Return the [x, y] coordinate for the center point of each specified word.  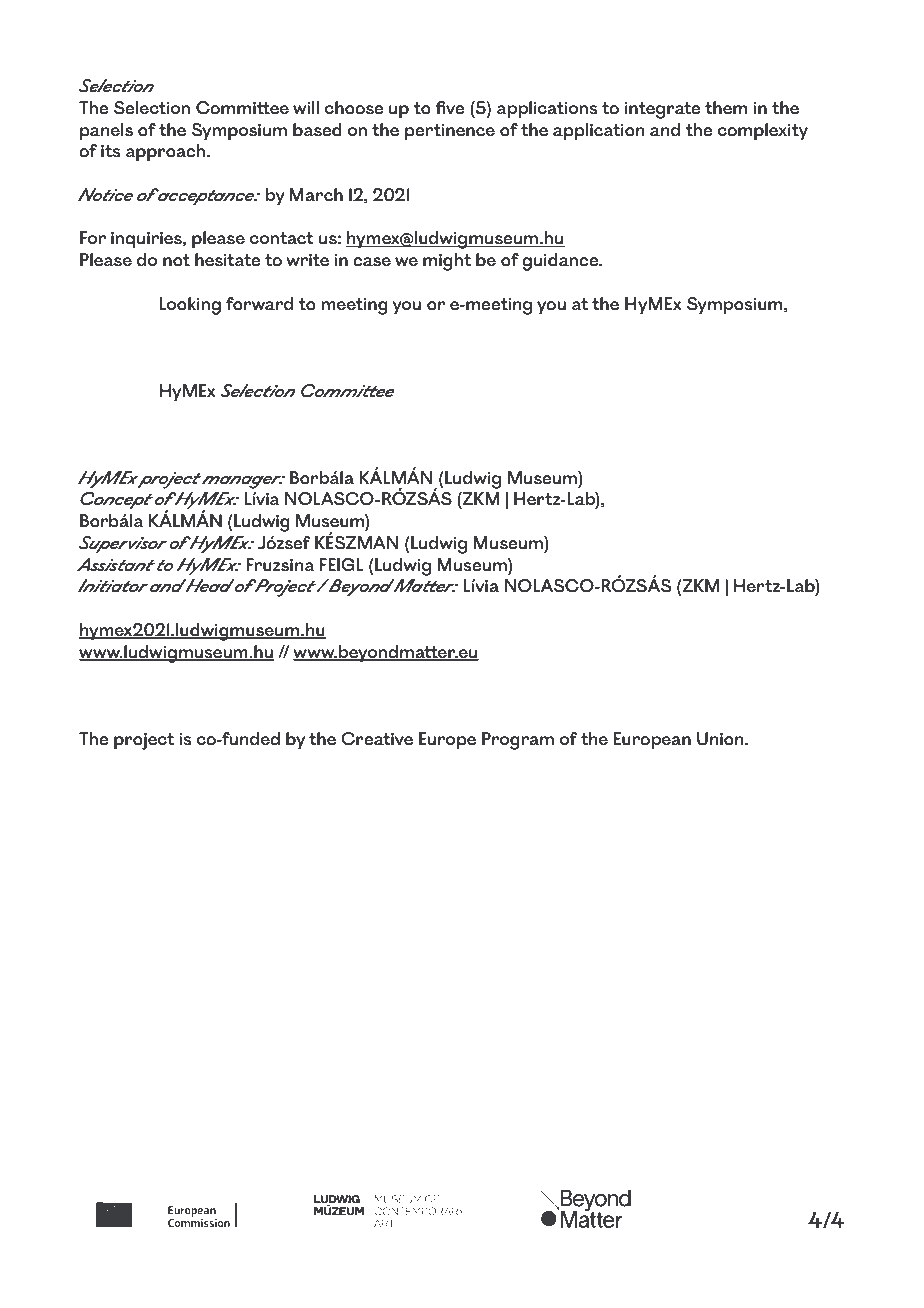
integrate [662, 110]
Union [721, 739]
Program [518, 741]
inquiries [147, 240]
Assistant [116, 564]
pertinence [450, 132]
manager [242, 482]
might [447, 262]
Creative [377, 739]
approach [165, 153]
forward [259, 304]
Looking [190, 306]
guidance [561, 262]
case [372, 262]
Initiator [113, 585]
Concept [116, 501]
